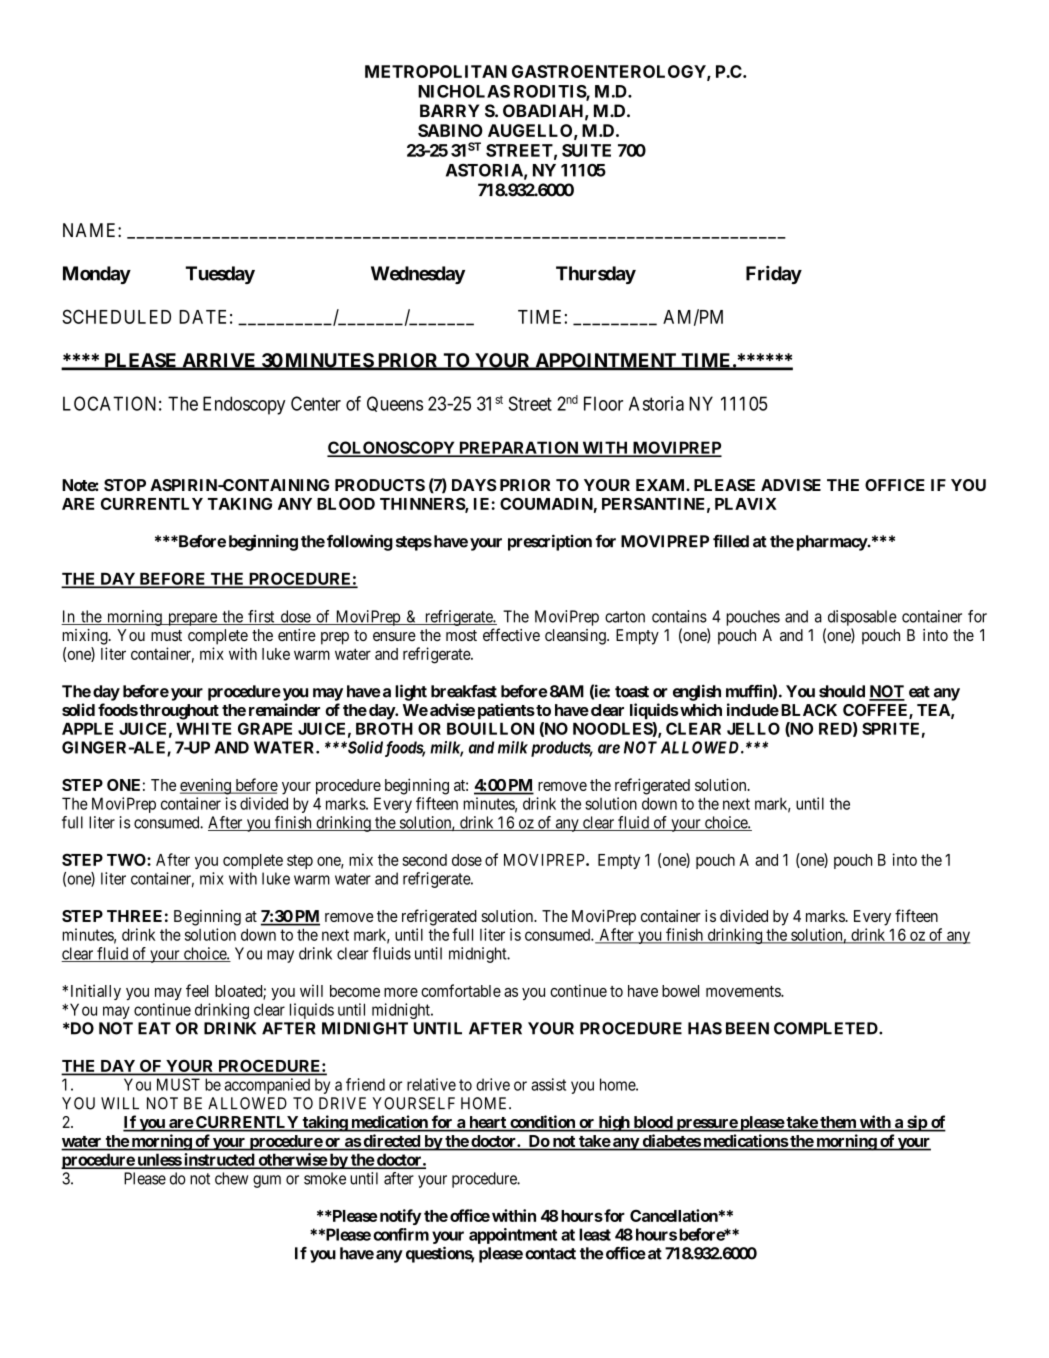 This image has width=1049, height=1358. What do you see at coordinates (231, 1178) in the image?
I see `chew` at bounding box center [231, 1178].
